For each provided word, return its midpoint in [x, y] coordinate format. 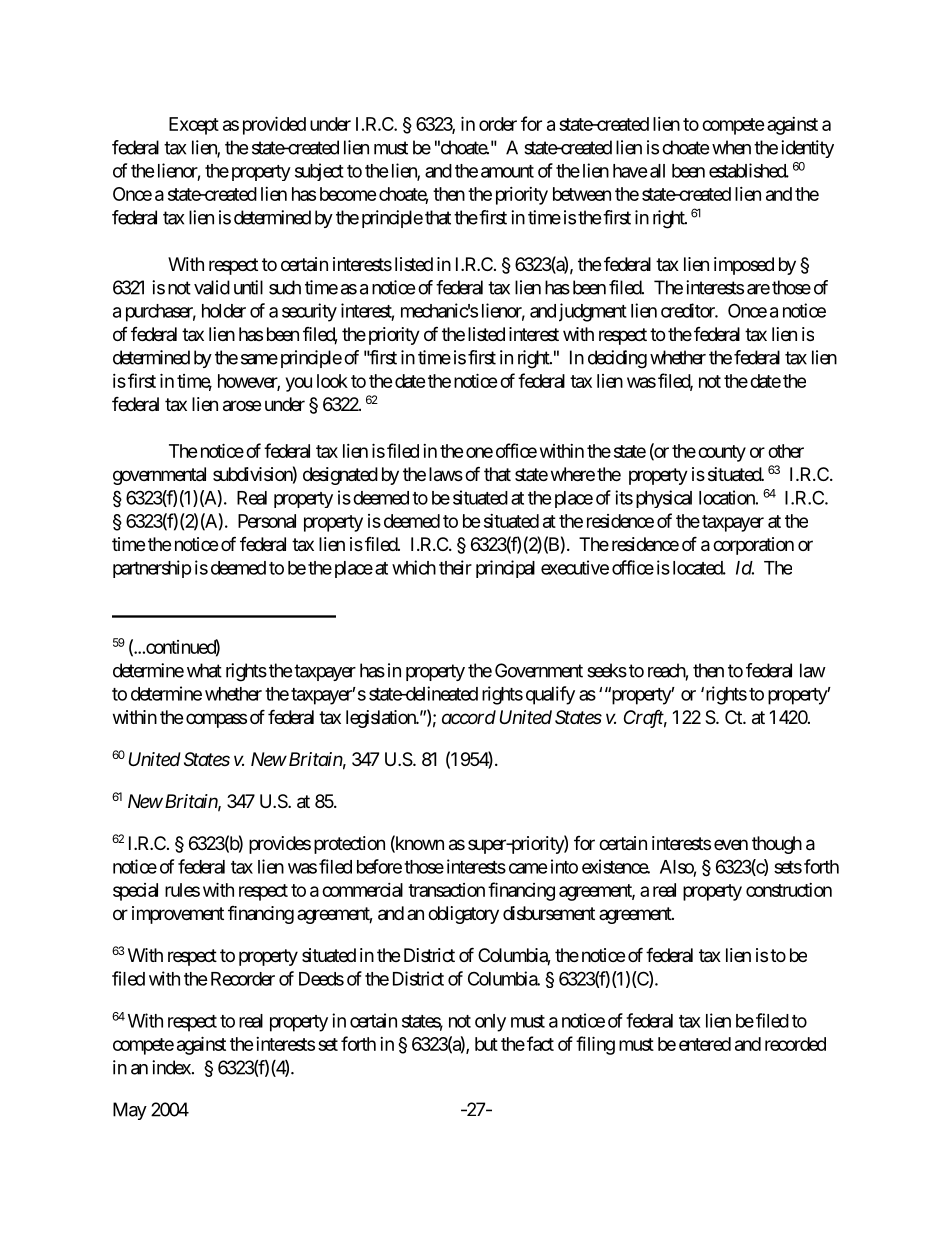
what [204, 670]
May [130, 1111]
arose [242, 406]
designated [340, 476]
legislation [382, 719]
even [731, 844]
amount [507, 171]
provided [274, 125]
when [731, 147]
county [722, 453]
